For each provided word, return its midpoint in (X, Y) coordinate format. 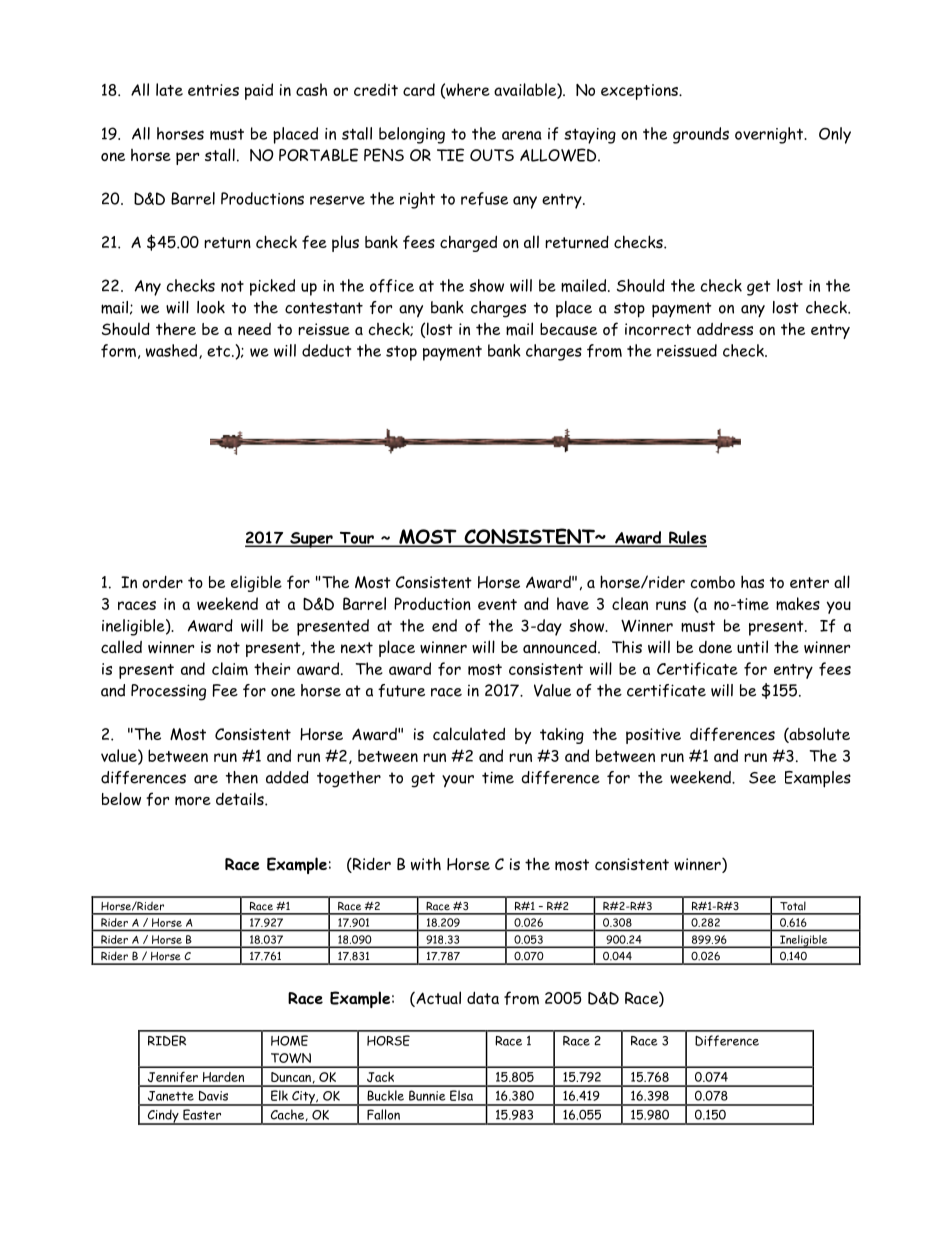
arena (522, 135)
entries (213, 90)
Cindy (163, 1117)
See (762, 778)
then (242, 777)
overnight (770, 135)
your (458, 781)
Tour (356, 539)
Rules (687, 538)
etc (220, 351)
